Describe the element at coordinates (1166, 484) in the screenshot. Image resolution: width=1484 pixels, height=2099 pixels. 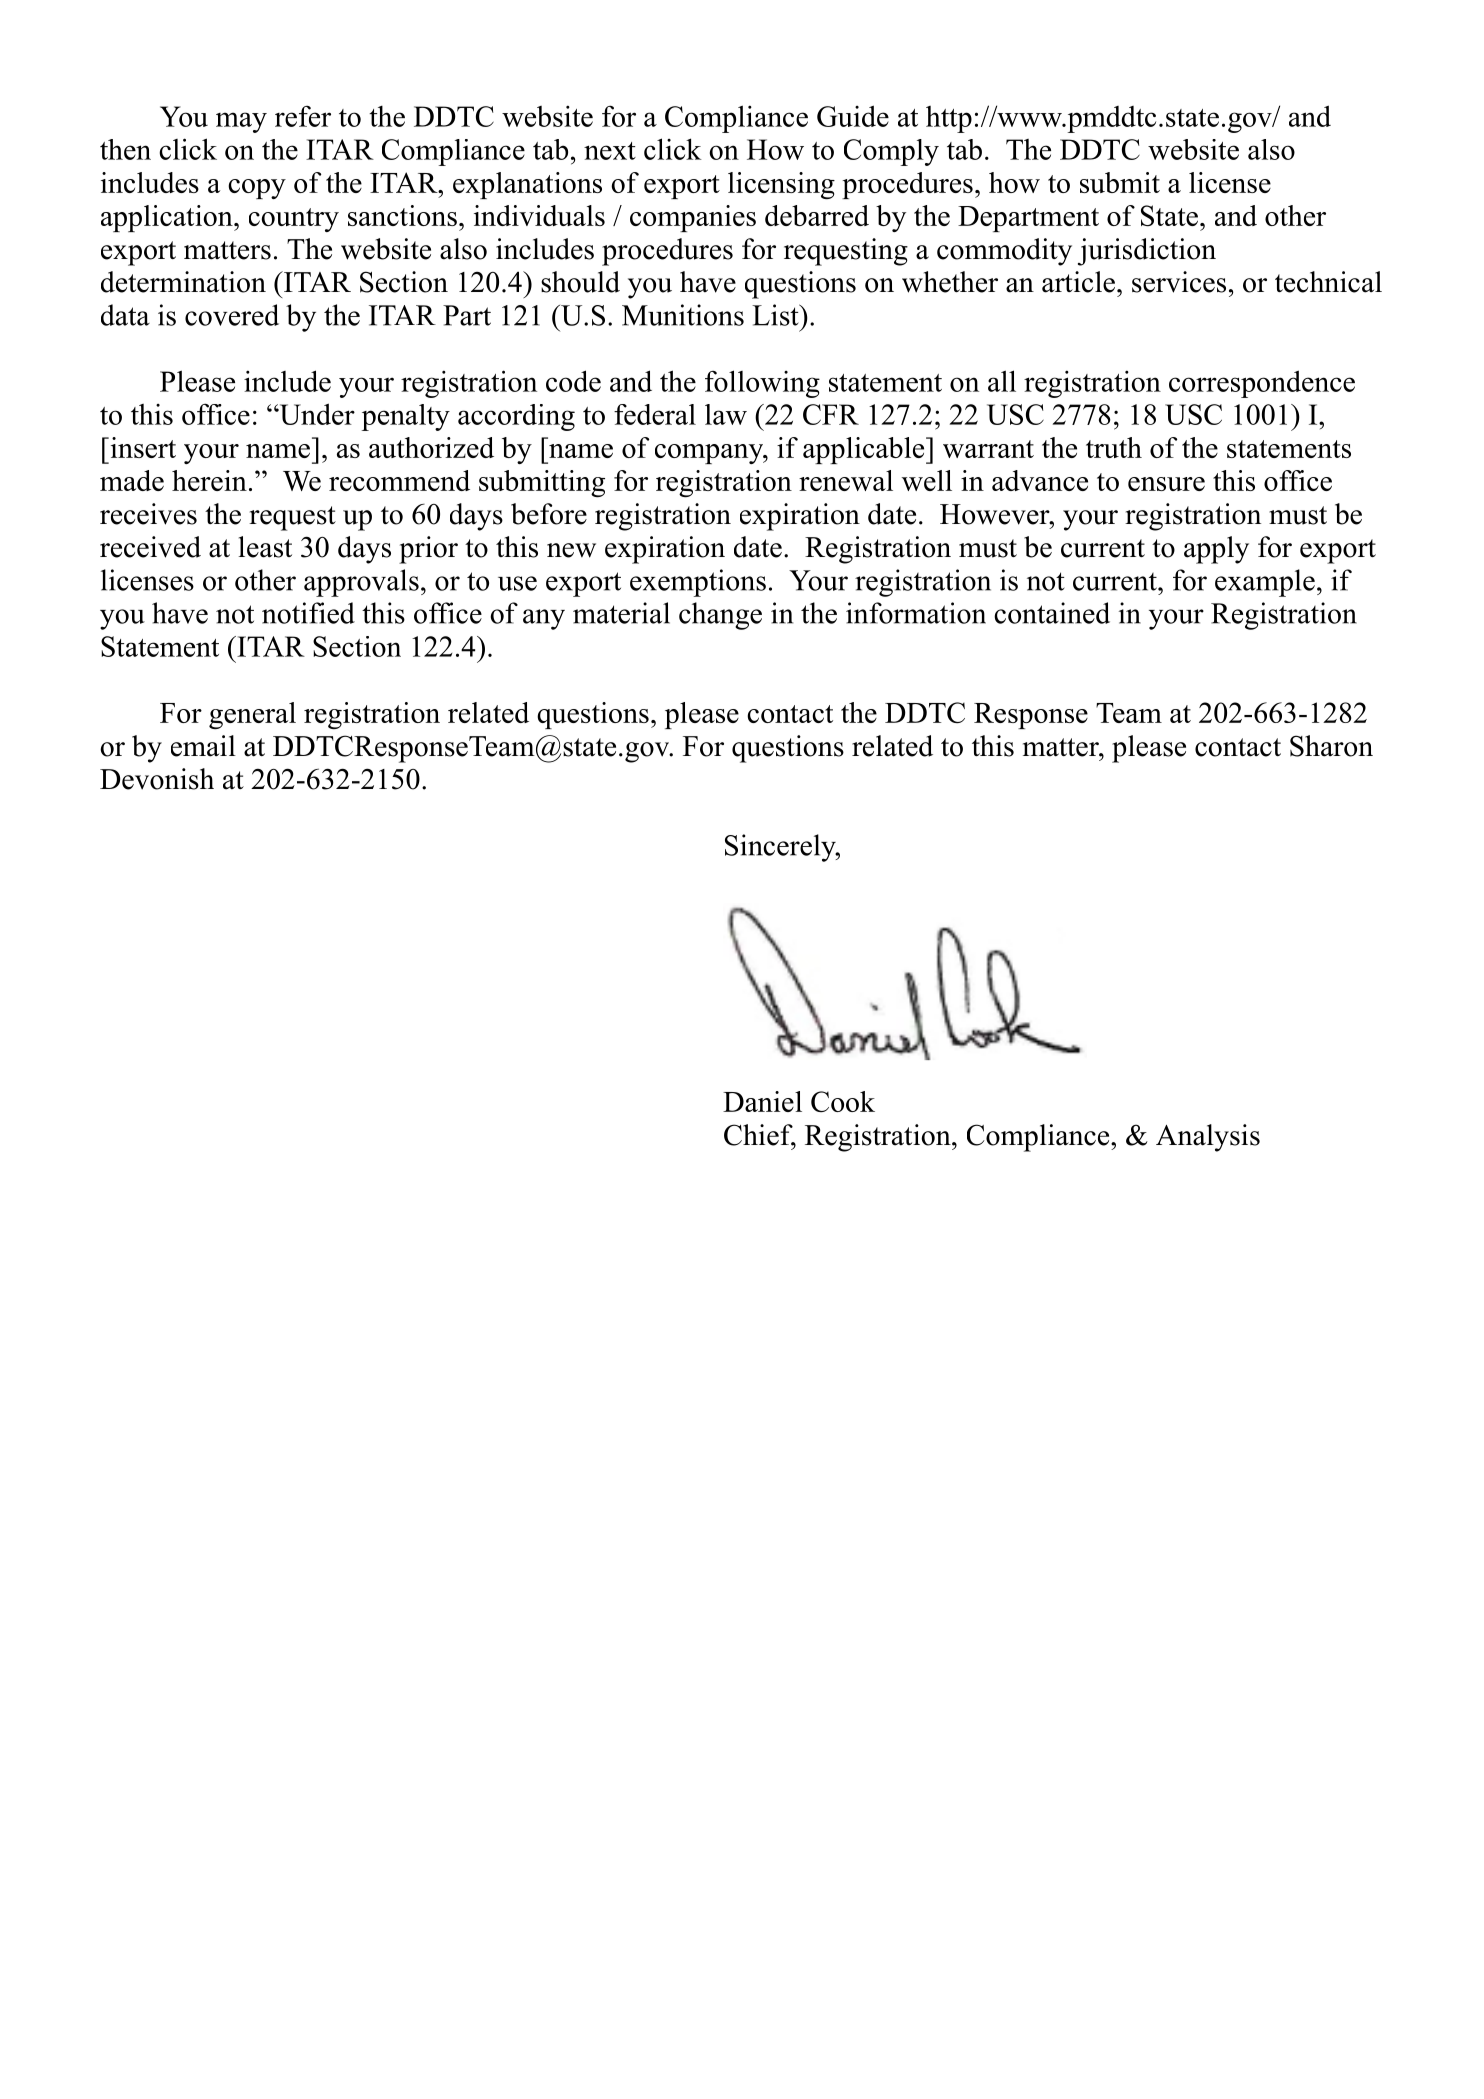
I see `ensure` at that location.
